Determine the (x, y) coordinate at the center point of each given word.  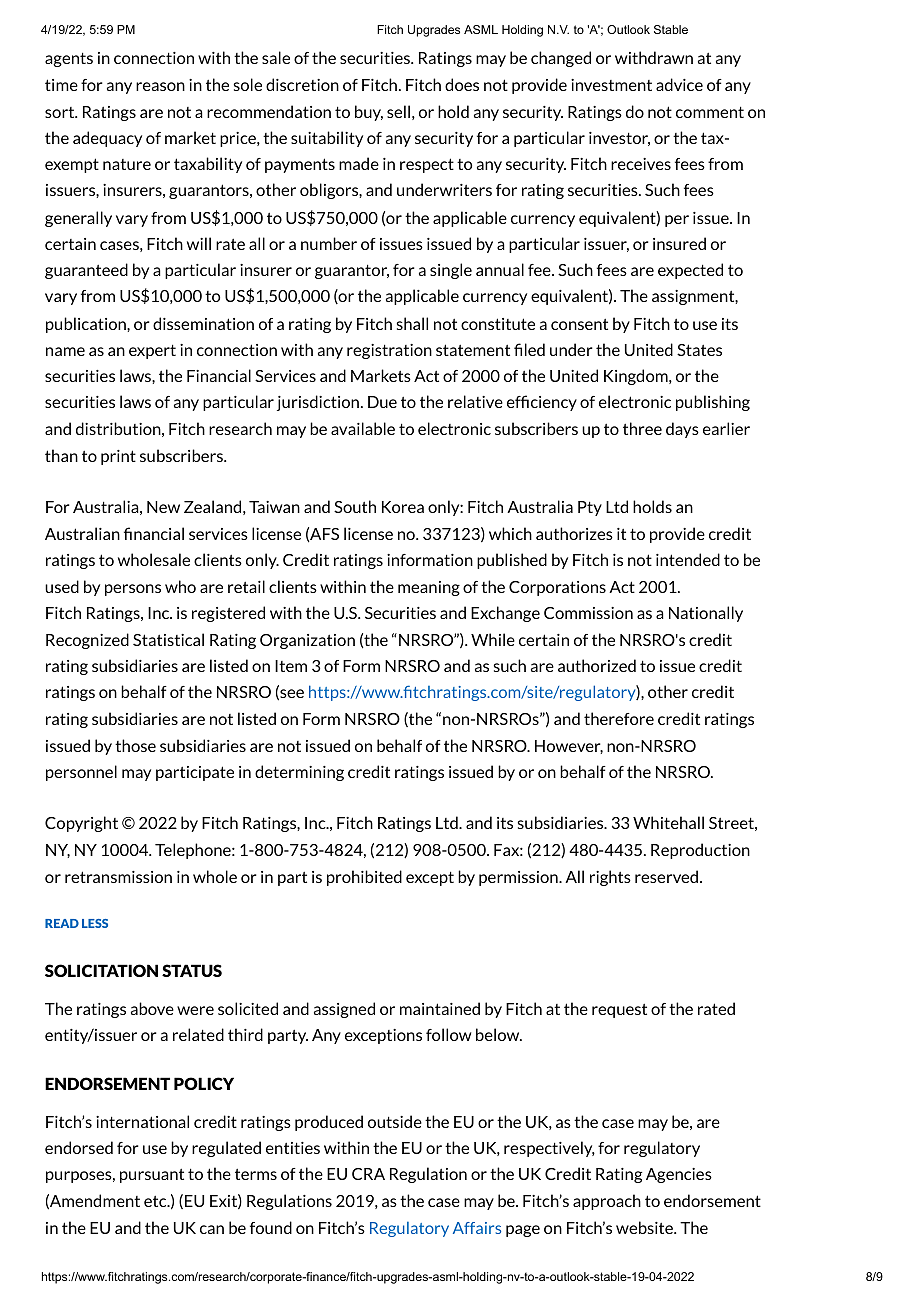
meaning (429, 588)
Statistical (168, 639)
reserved (666, 876)
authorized (597, 665)
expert (152, 351)
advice (679, 84)
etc (156, 1201)
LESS (95, 923)
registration (389, 351)
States (699, 350)
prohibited (364, 878)
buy (369, 113)
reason (160, 86)
